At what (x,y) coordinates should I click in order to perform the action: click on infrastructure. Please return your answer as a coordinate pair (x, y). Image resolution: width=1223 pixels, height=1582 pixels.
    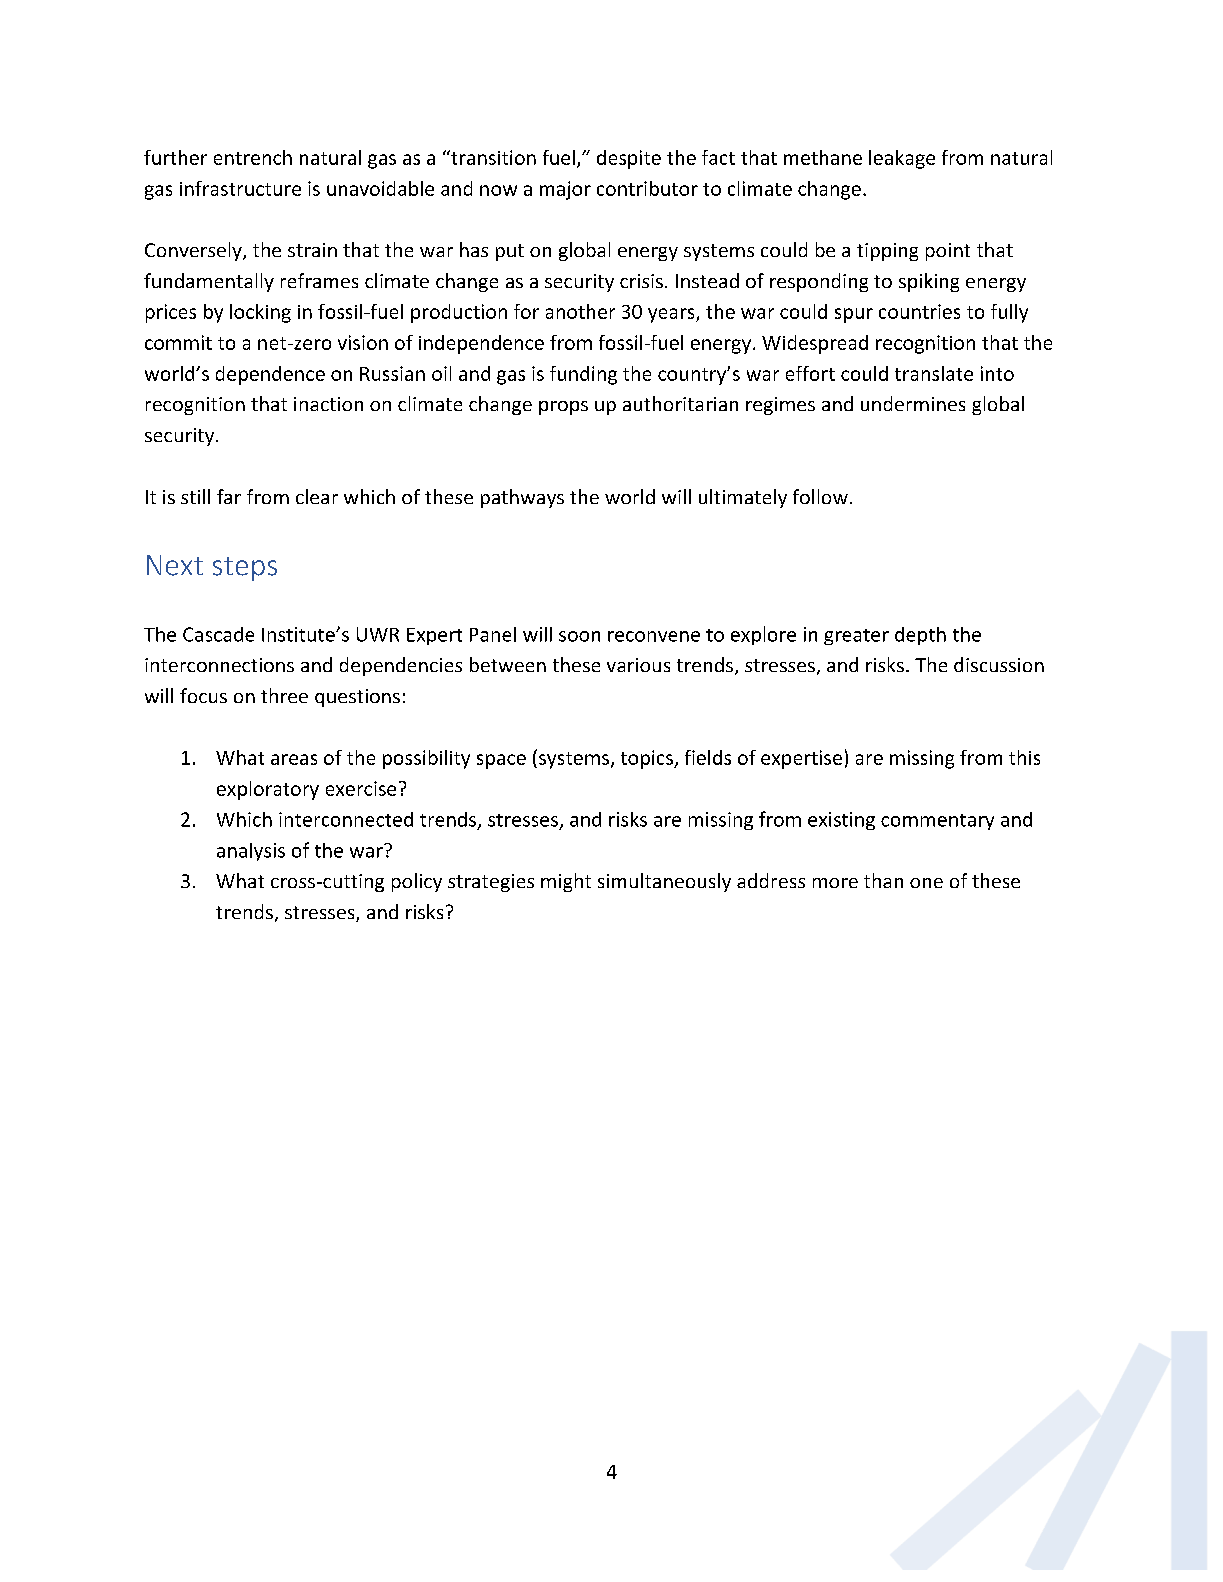
    Looking at the image, I should click on (240, 188).
